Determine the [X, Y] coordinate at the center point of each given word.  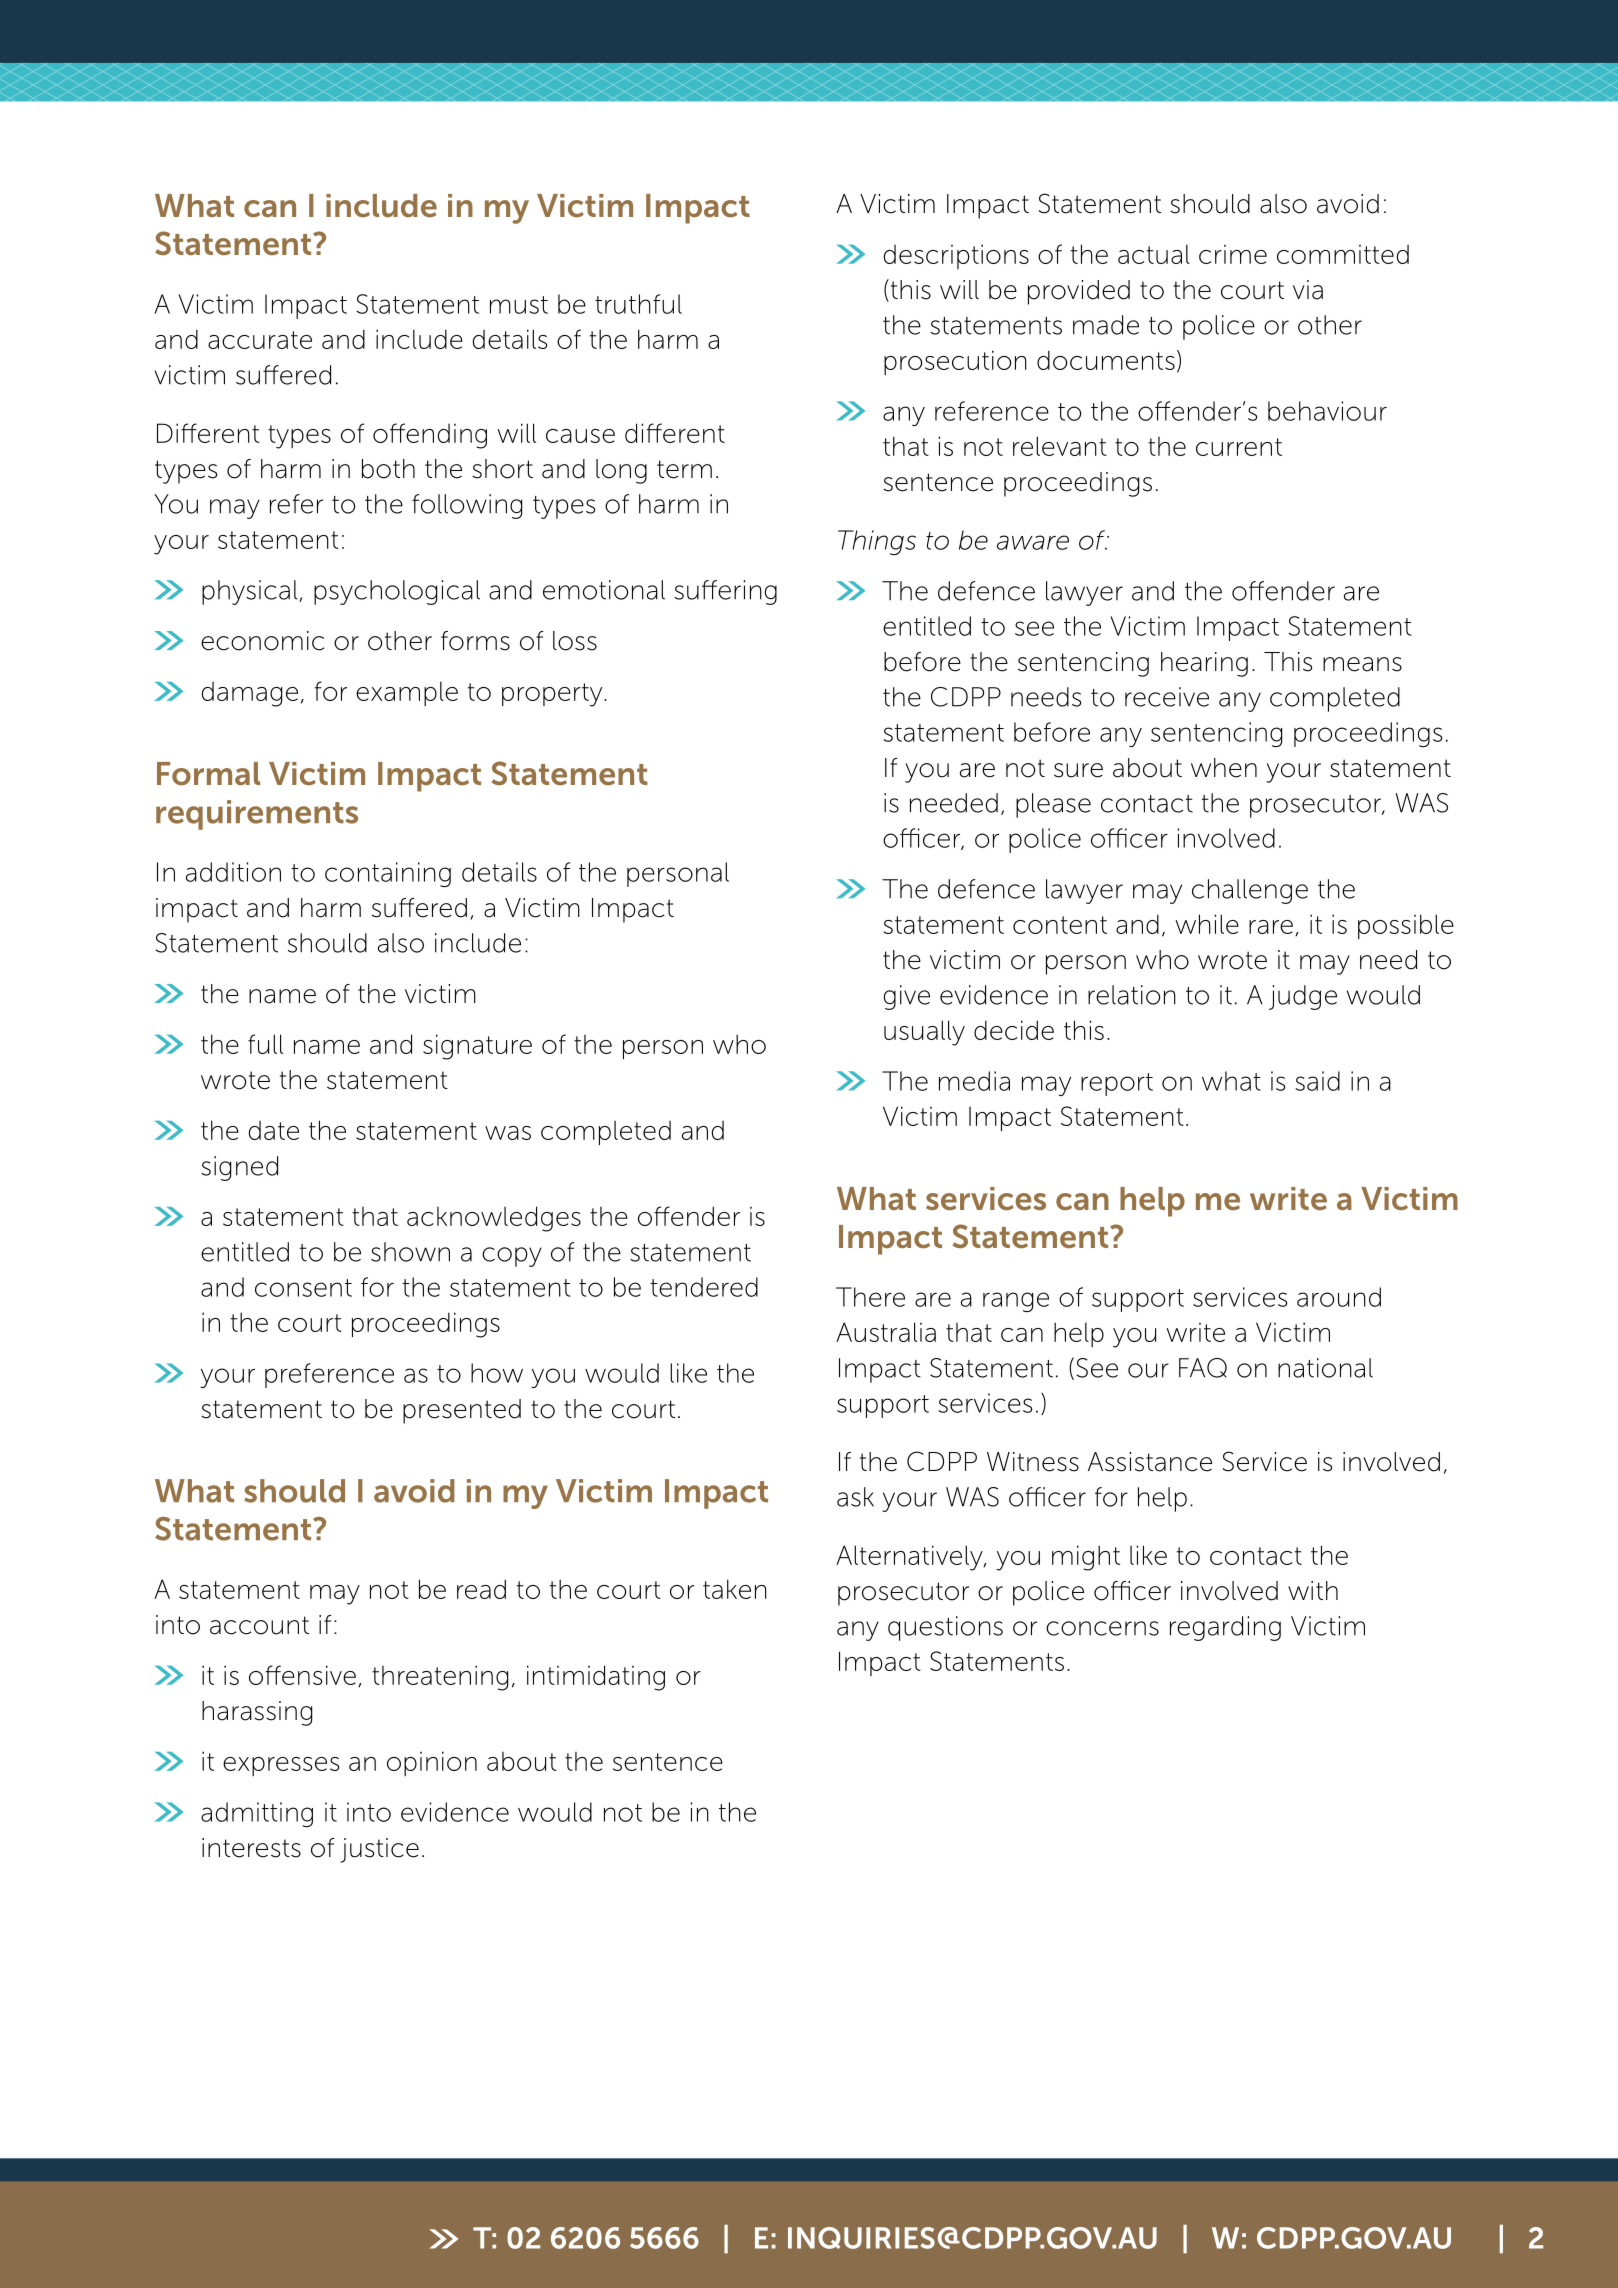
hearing [1204, 664]
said [1317, 1081]
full [265, 1044]
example [407, 693]
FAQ [1203, 1368]
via [1308, 290]
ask [855, 1497]
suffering [725, 592]
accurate [260, 340]
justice [379, 1850]
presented [462, 1411]
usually [924, 1033]
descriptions [956, 256]
